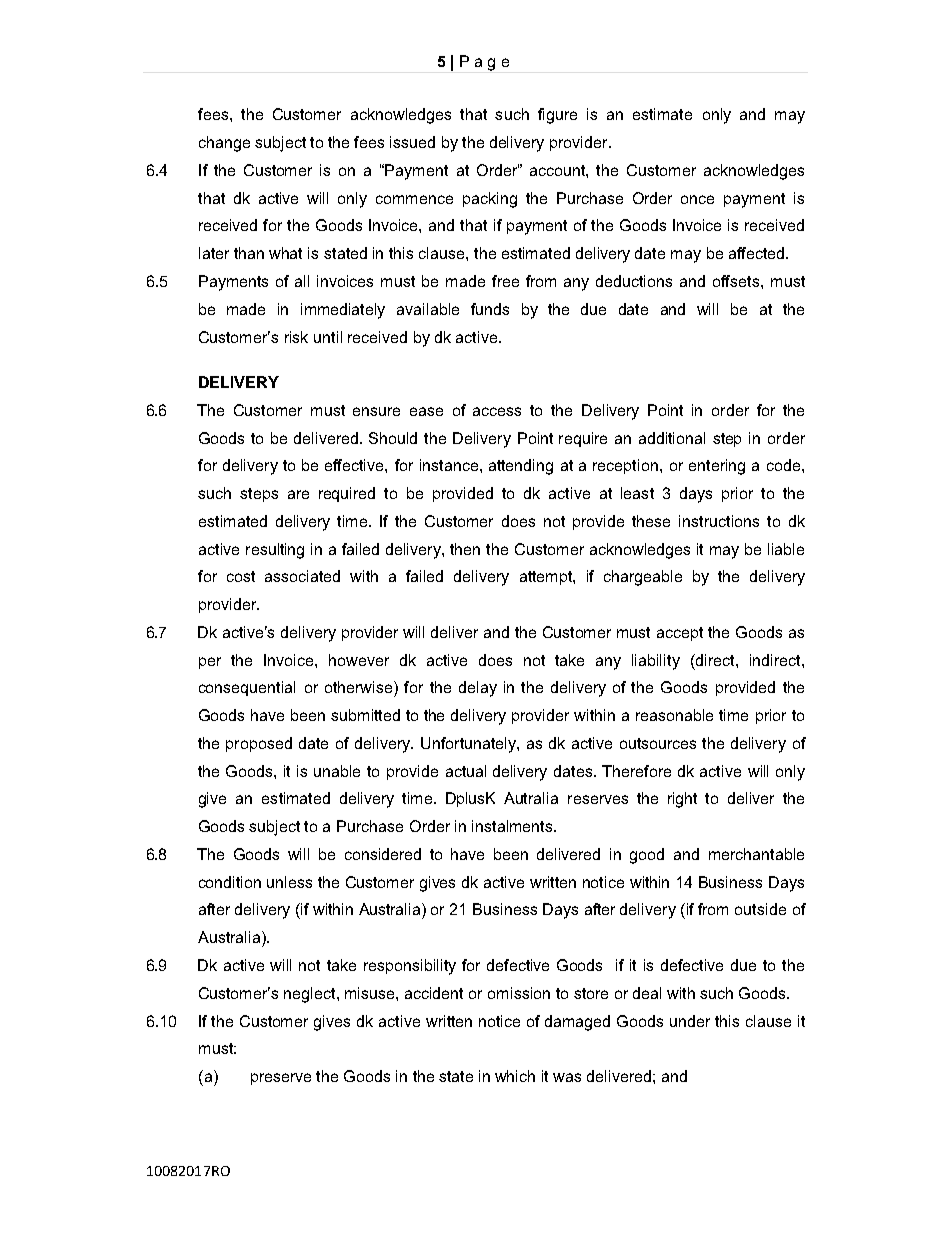  What do you see at coordinates (281, 1079) in the page?
I see `preserve` at bounding box center [281, 1079].
